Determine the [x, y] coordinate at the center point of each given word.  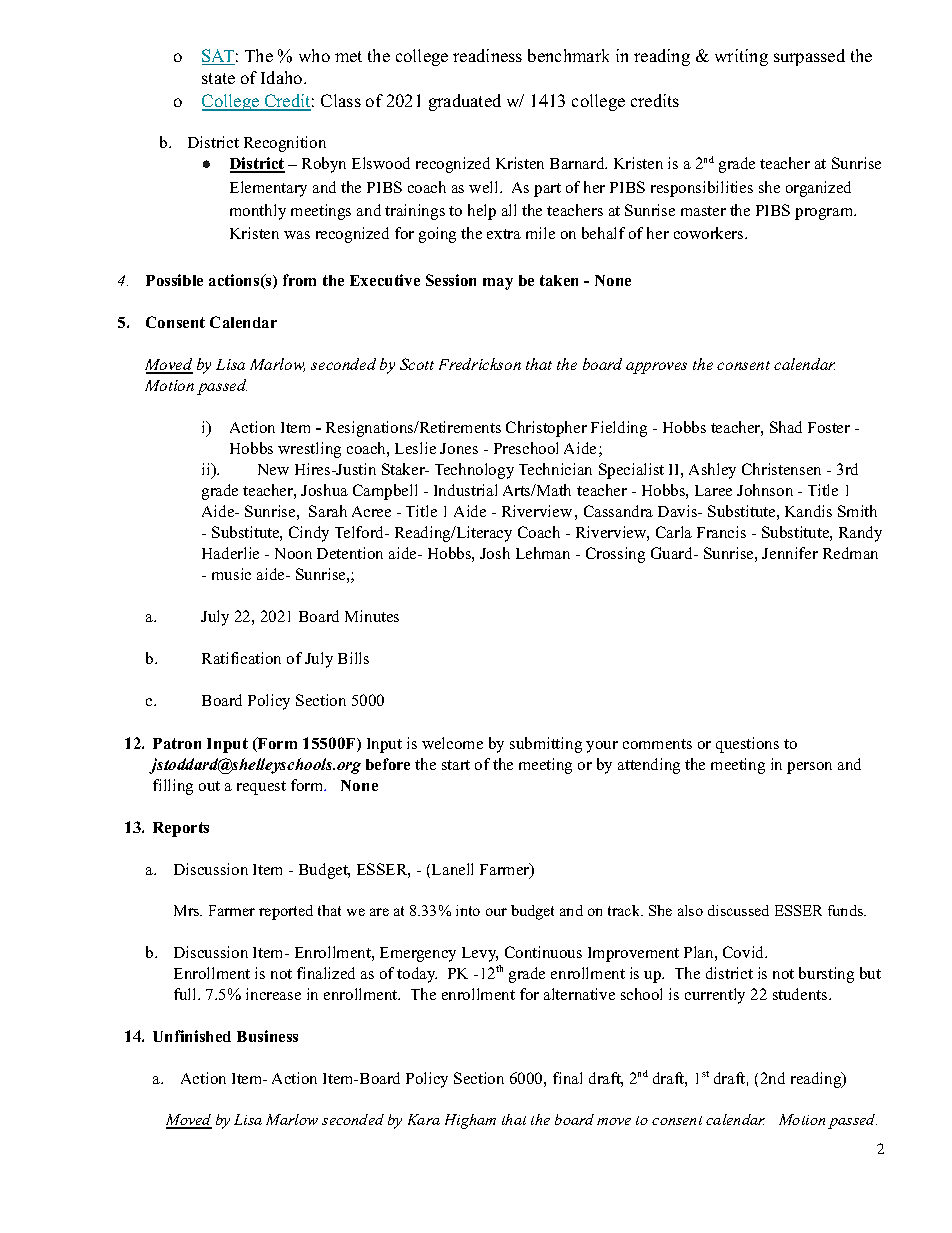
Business [267, 1036]
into [468, 910]
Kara [424, 1119]
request [261, 788]
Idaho [283, 77]
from [299, 280]
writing [741, 57]
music [231, 574]
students [801, 994]
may [498, 284]
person [809, 768]
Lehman [543, 553]
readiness [487, 55]
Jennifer [790, 553]
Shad [786, 427]
